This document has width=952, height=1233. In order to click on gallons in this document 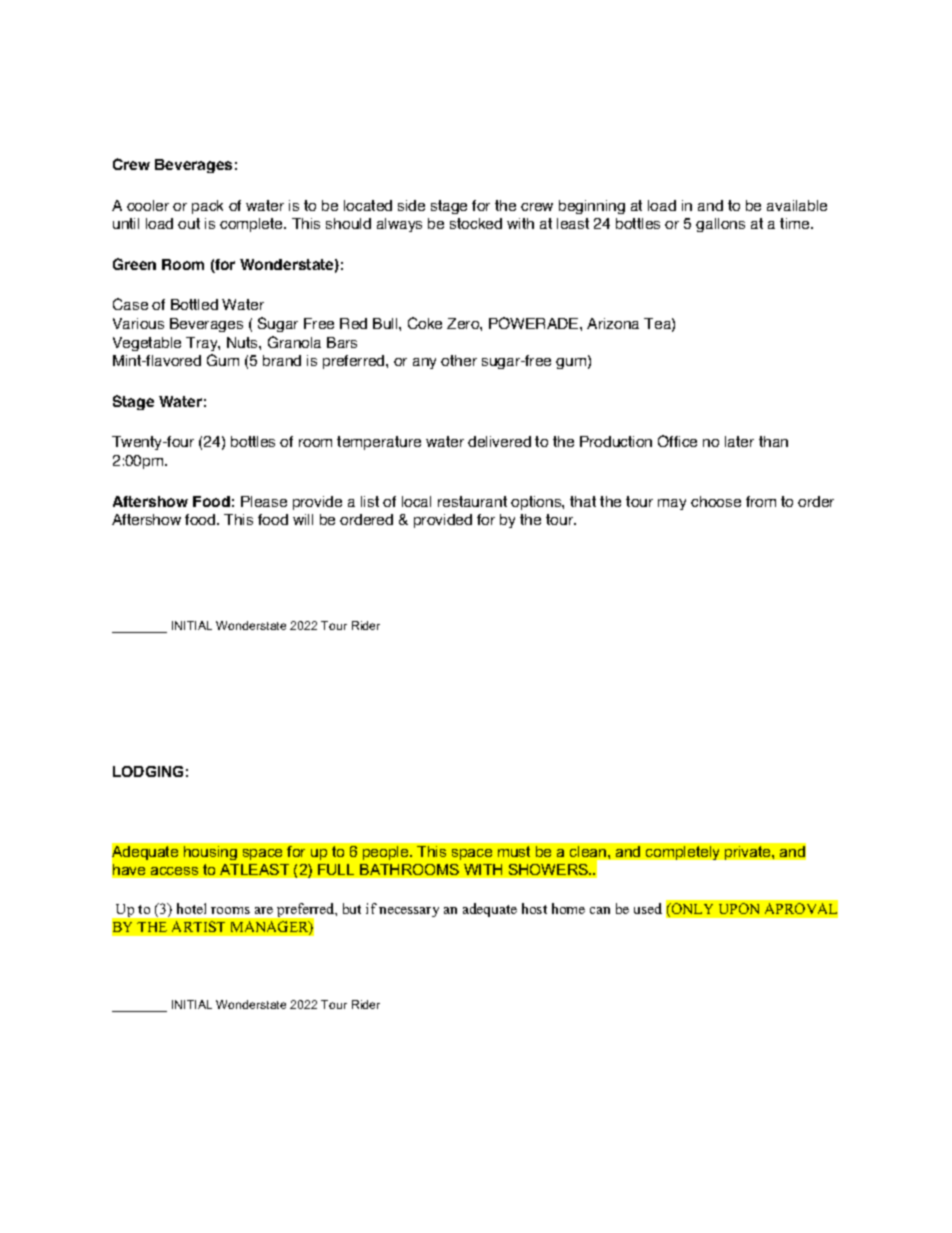, I will do `click(720, 225)`.
